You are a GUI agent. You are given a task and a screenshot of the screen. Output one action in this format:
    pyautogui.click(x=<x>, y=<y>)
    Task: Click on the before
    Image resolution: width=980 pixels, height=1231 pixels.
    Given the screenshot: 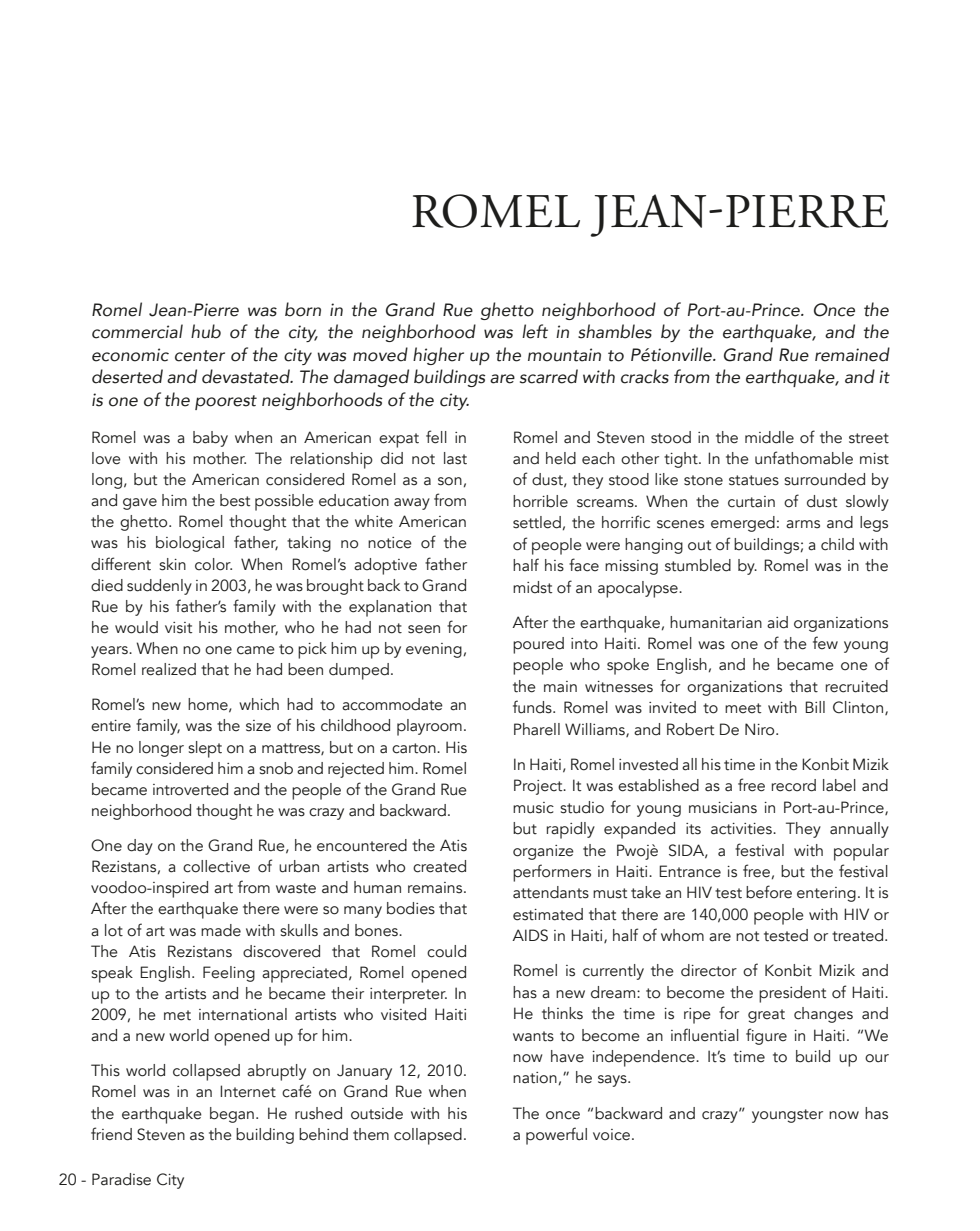 What is the action you would take?
    pyautogui.click(x=769, y=892)
